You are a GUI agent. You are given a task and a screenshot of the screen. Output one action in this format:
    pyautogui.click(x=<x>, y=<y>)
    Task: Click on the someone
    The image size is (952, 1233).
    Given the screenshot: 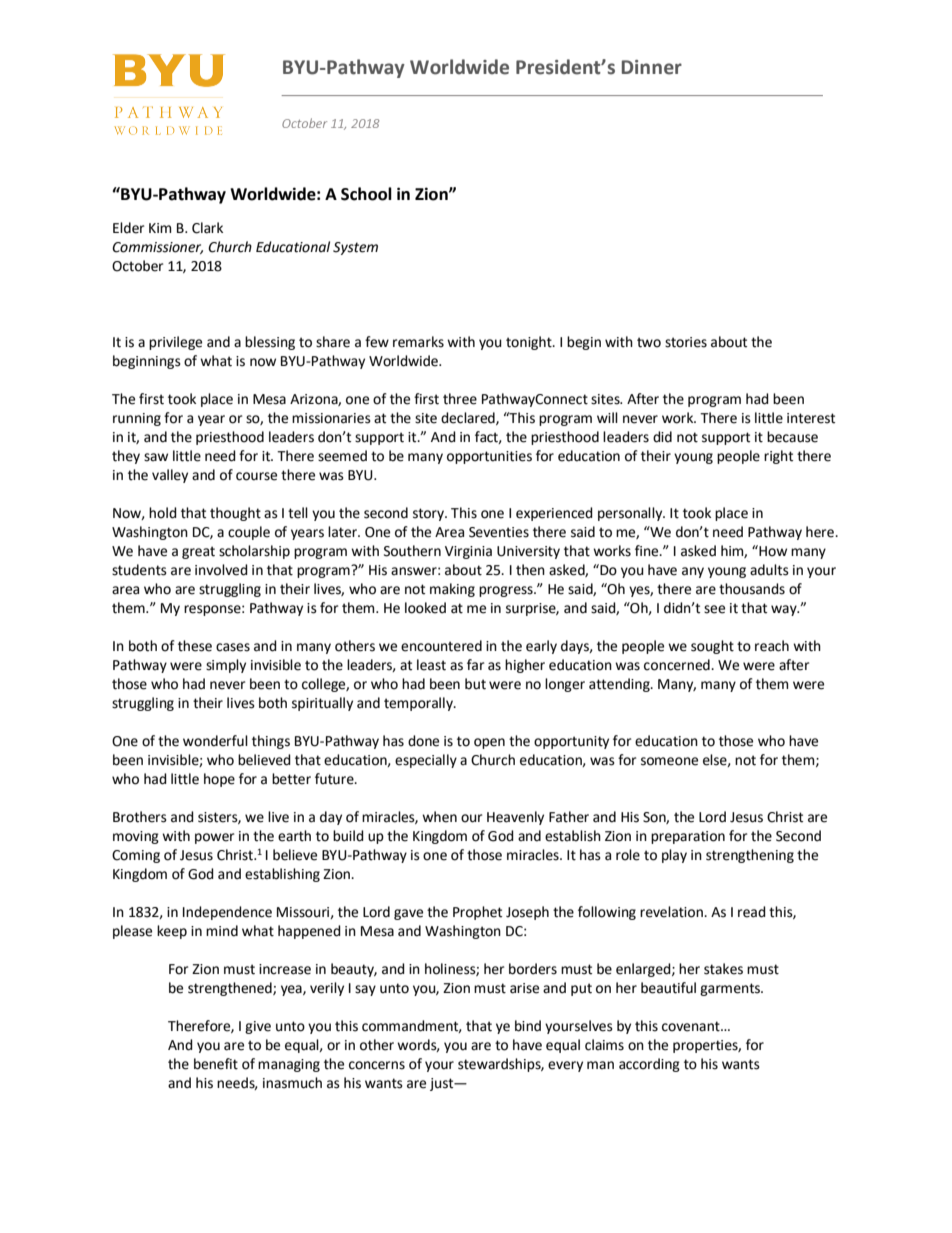 What is the action you would take?
    pyautogui.click(x=669, y=761)
